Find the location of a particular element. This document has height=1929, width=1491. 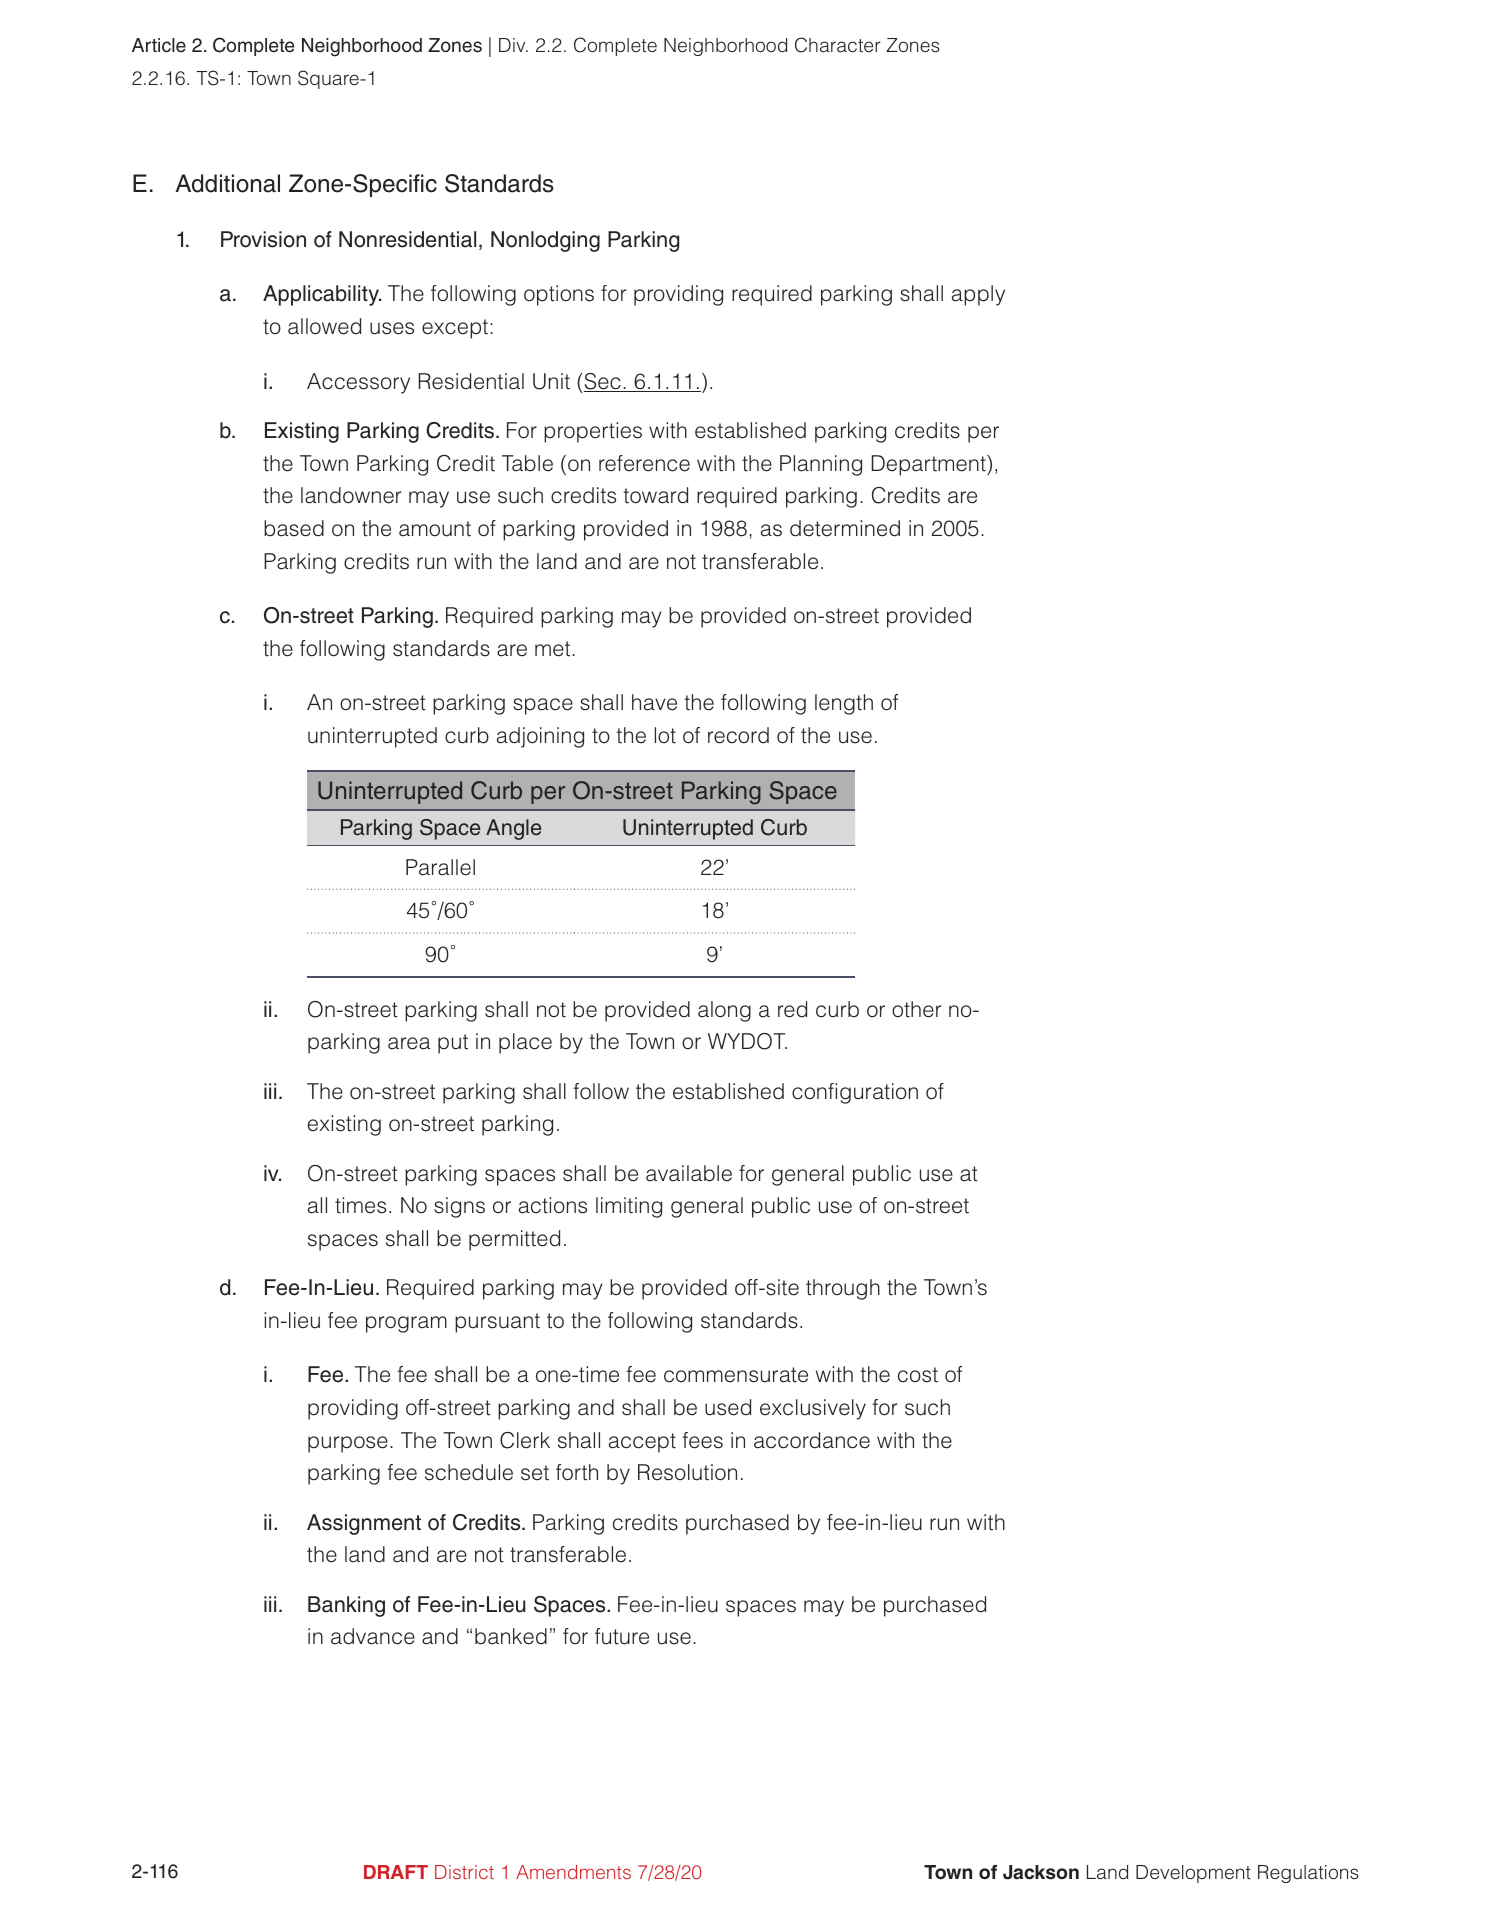

Character is located at coordinates (837, 45).
